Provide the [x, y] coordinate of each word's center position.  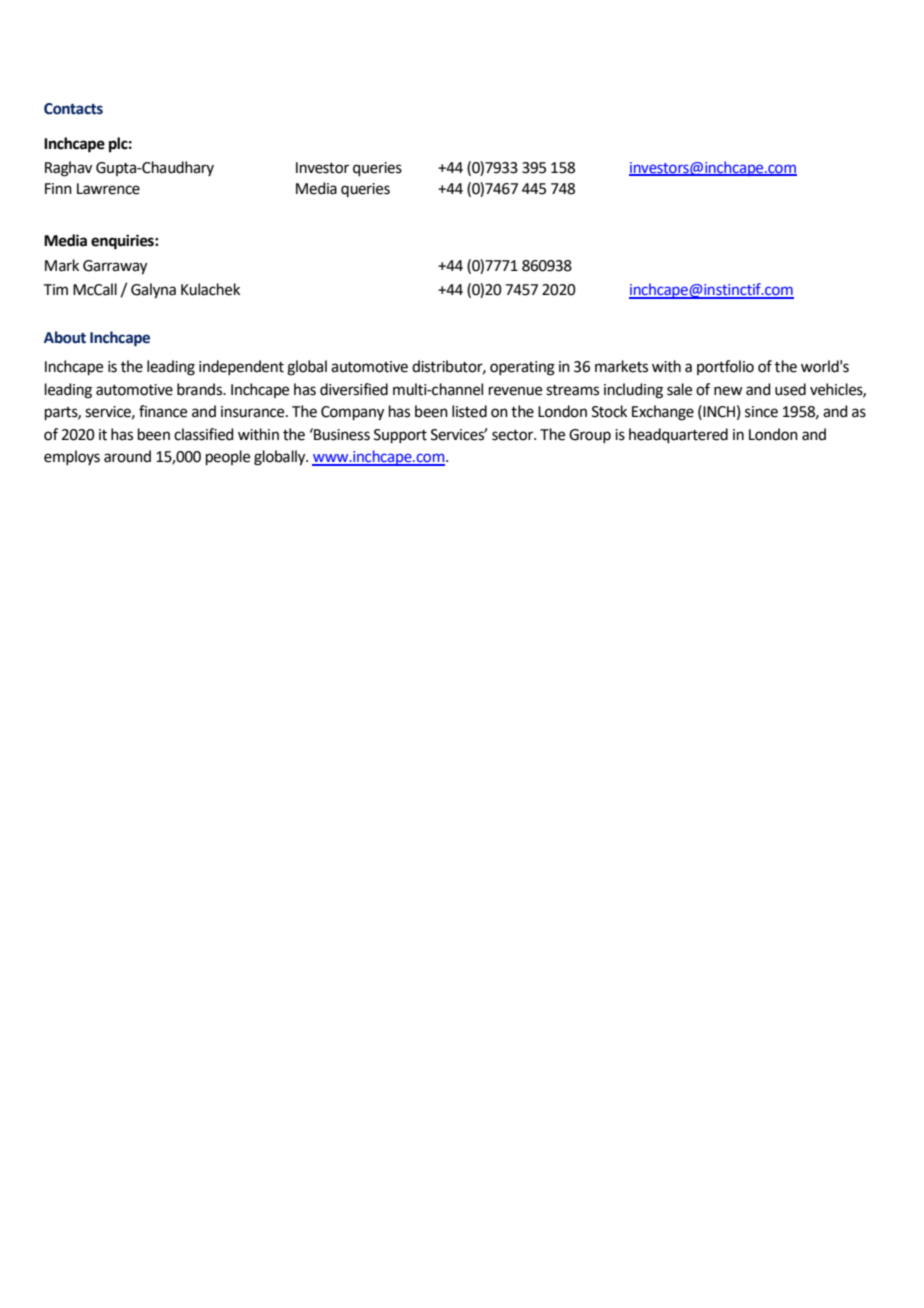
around [127, 456]
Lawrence [108, 189]
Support [400, 436]
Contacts [73, 109]
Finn [58, 188]
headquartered [678, 435]
